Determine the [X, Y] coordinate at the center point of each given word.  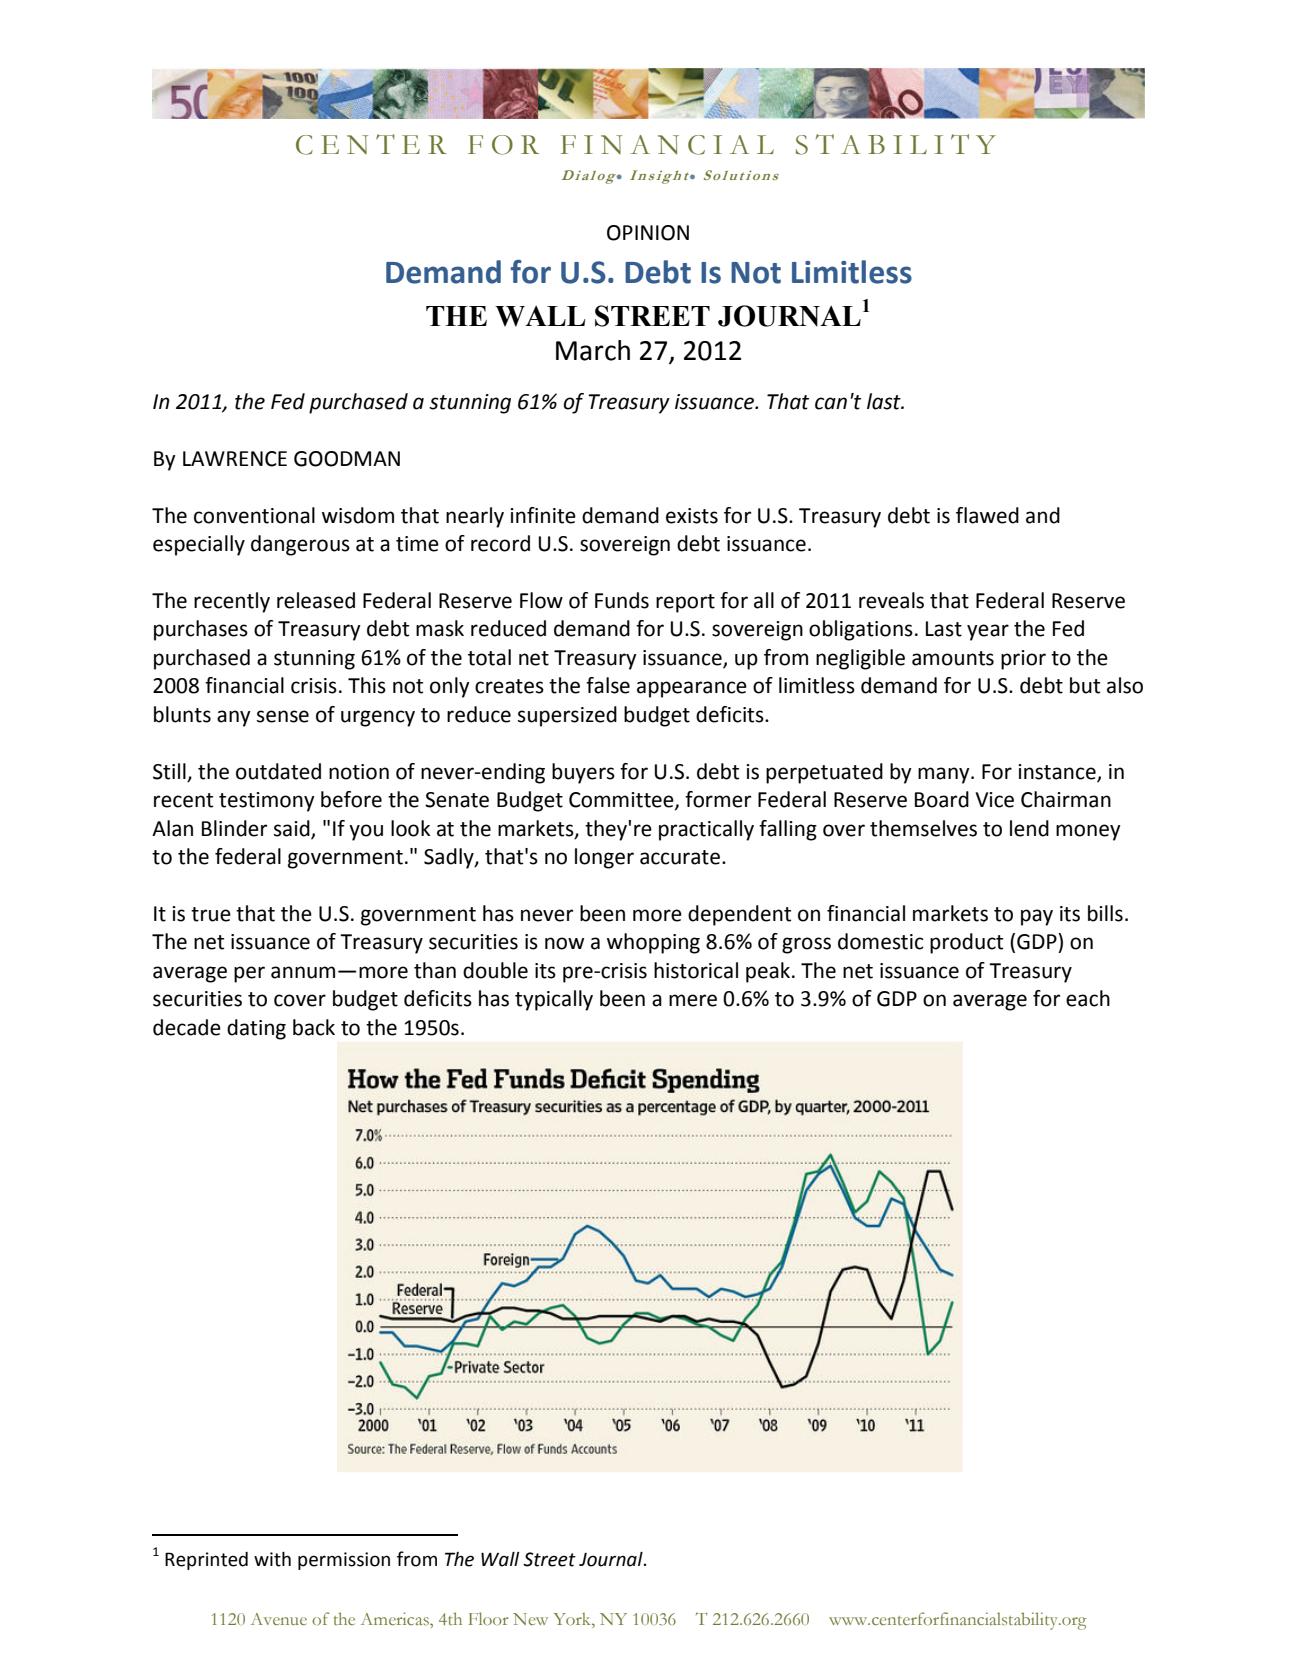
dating [256, 1029]
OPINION [648, 233]
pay [1037, 917]
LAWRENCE [235, 459]
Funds [622, 600]
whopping [653, 943]
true [211, 914]
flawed [987, 515]
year [988, 632]
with [272, 1559]
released [316, 600]
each [1088, 998]
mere [693, 1000]
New [530, 1619]
